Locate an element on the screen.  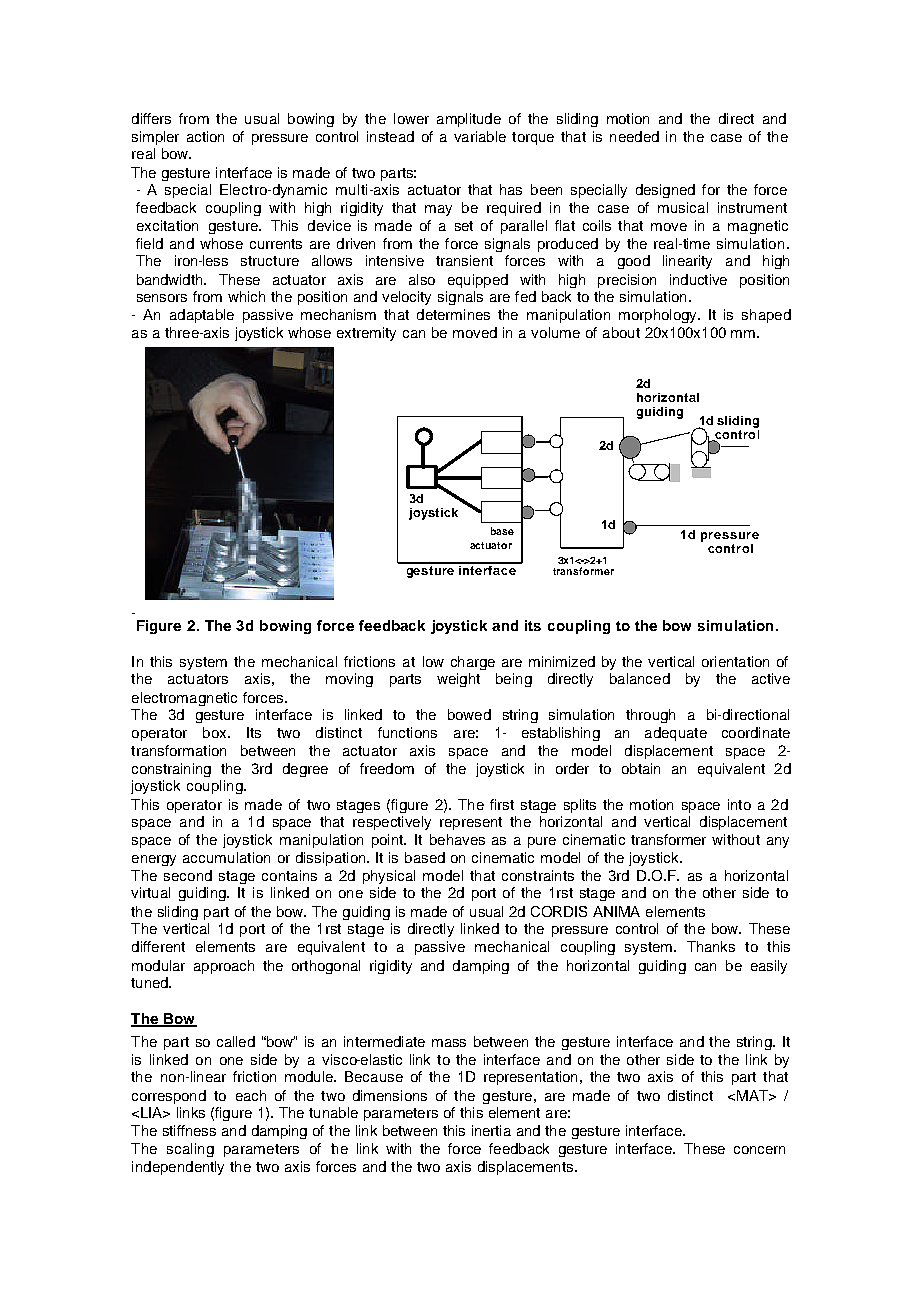
inertia is located at coordinates (491, 1130).
